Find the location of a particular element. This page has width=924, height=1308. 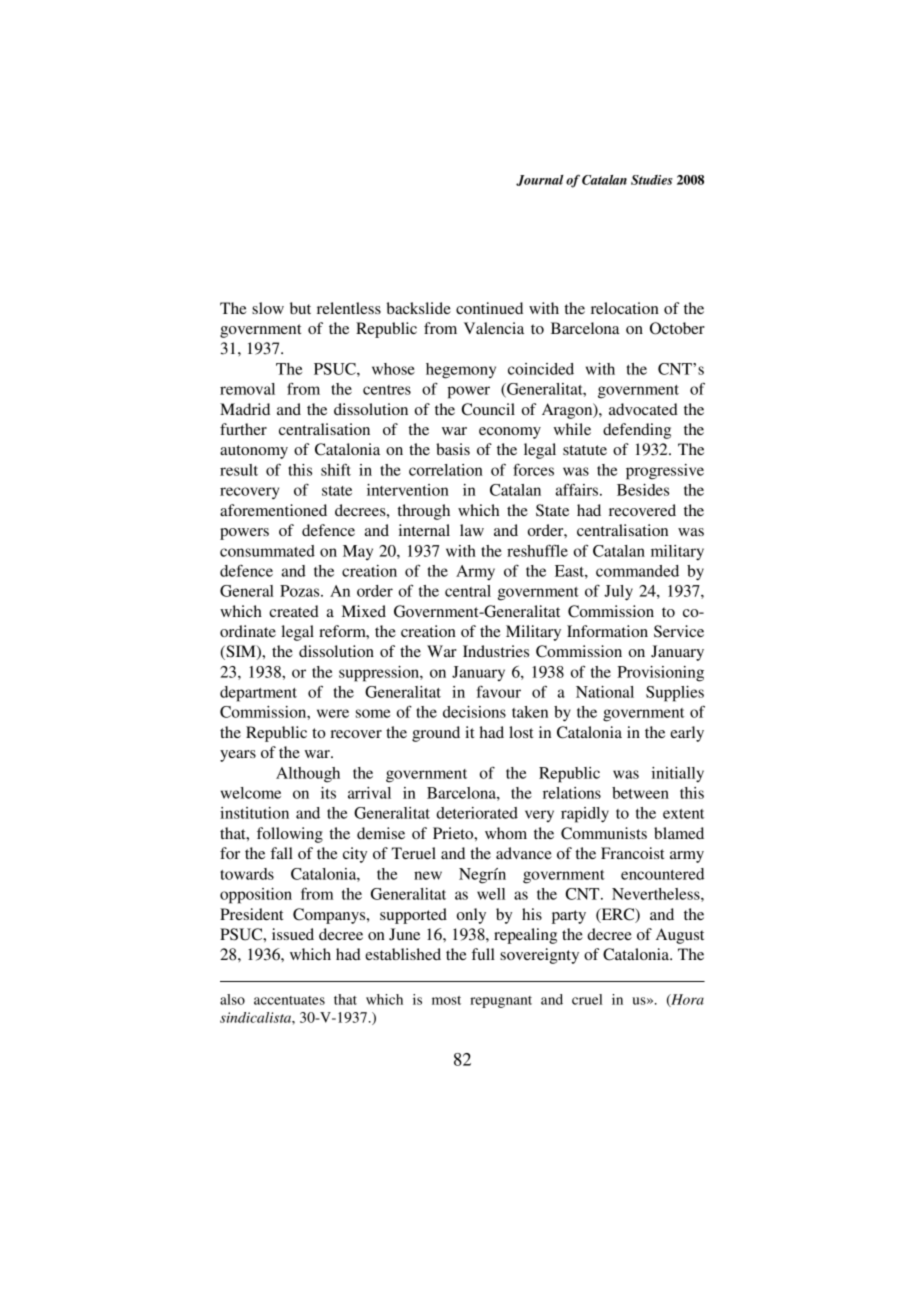

decisions is located at coordinates (474, 712).
